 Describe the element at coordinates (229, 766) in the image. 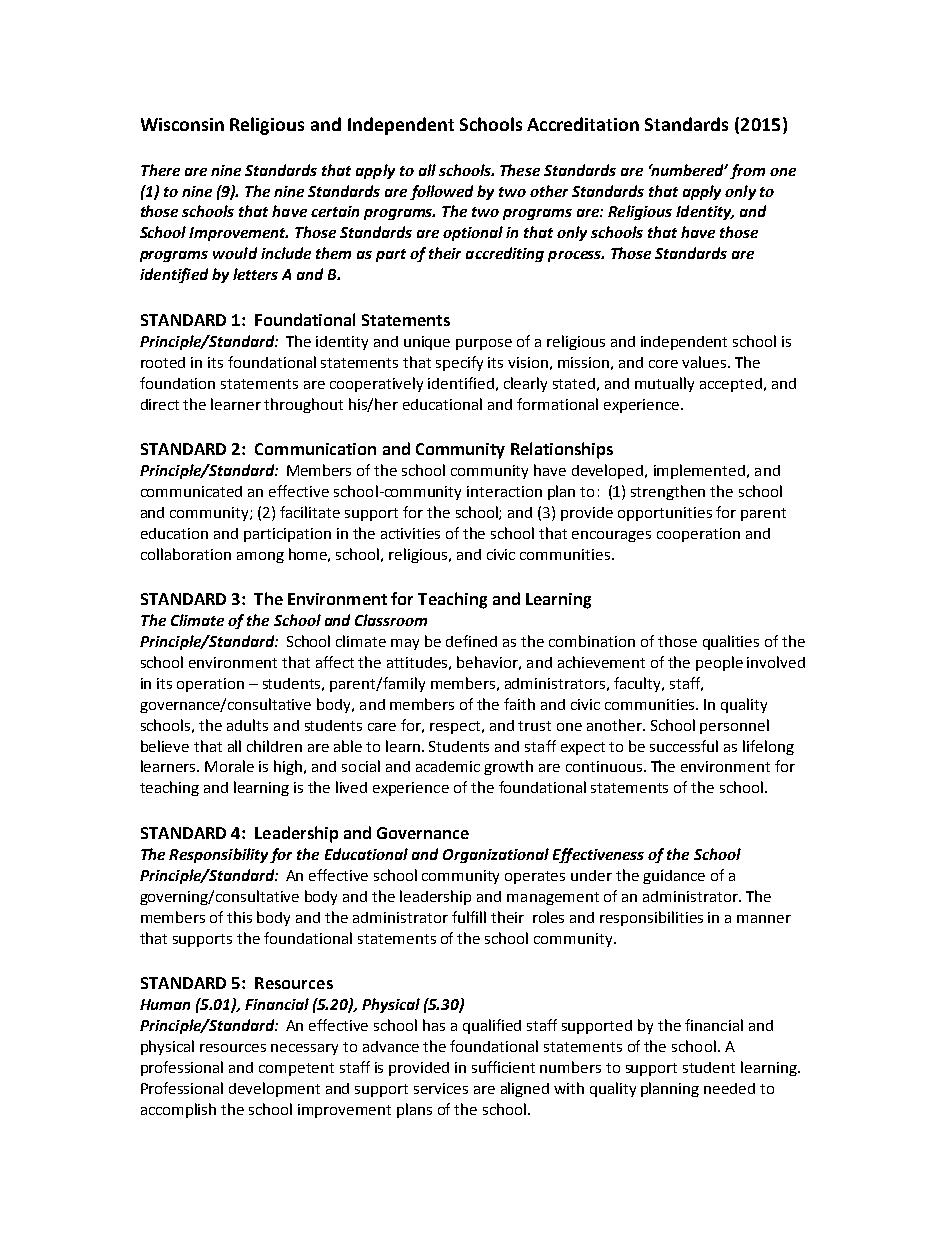

I see `Morale` at that location.
